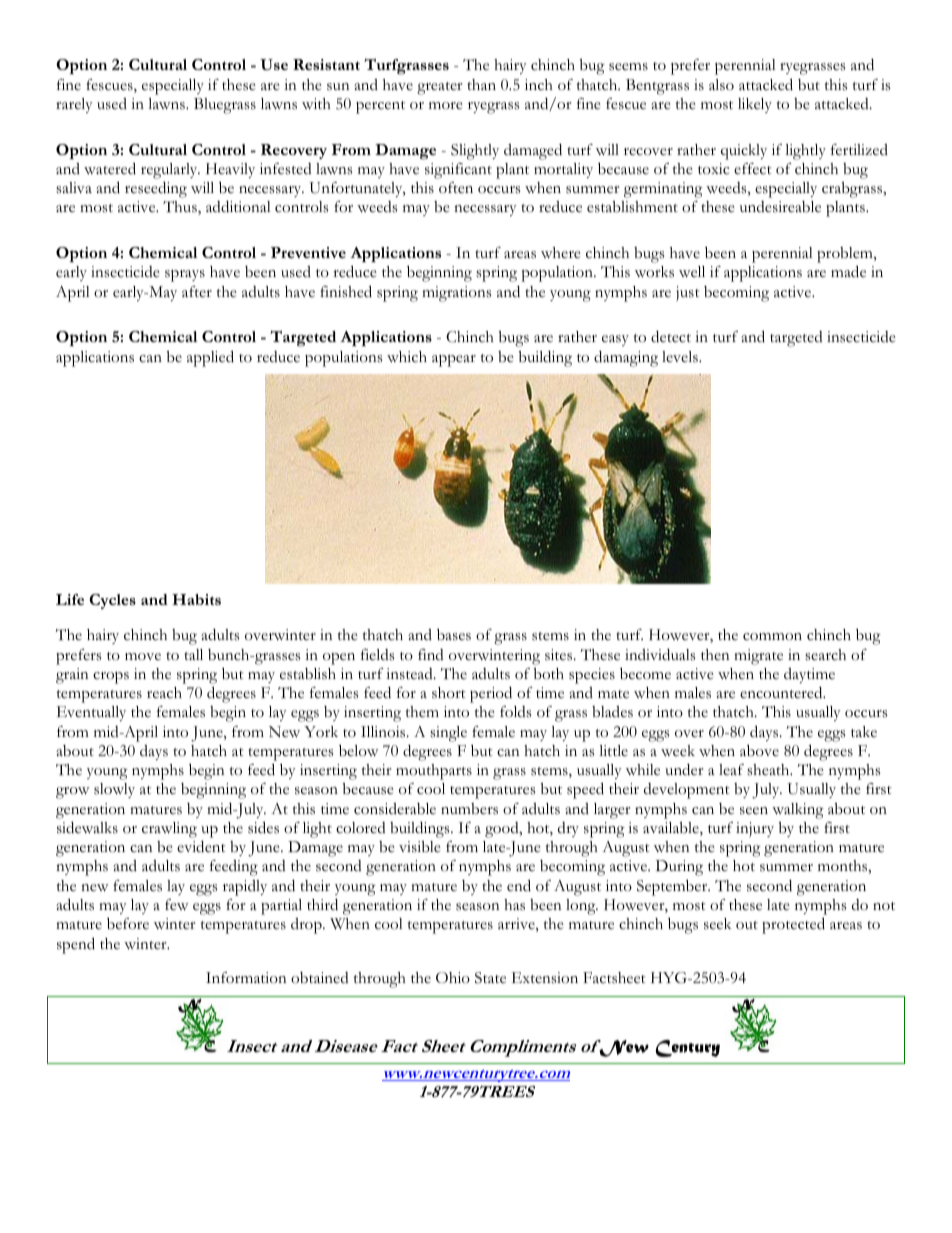 This image has width=952, height=1233. Describe the element at coordinates (454, 635) in the image. I see `bases` at that location.
